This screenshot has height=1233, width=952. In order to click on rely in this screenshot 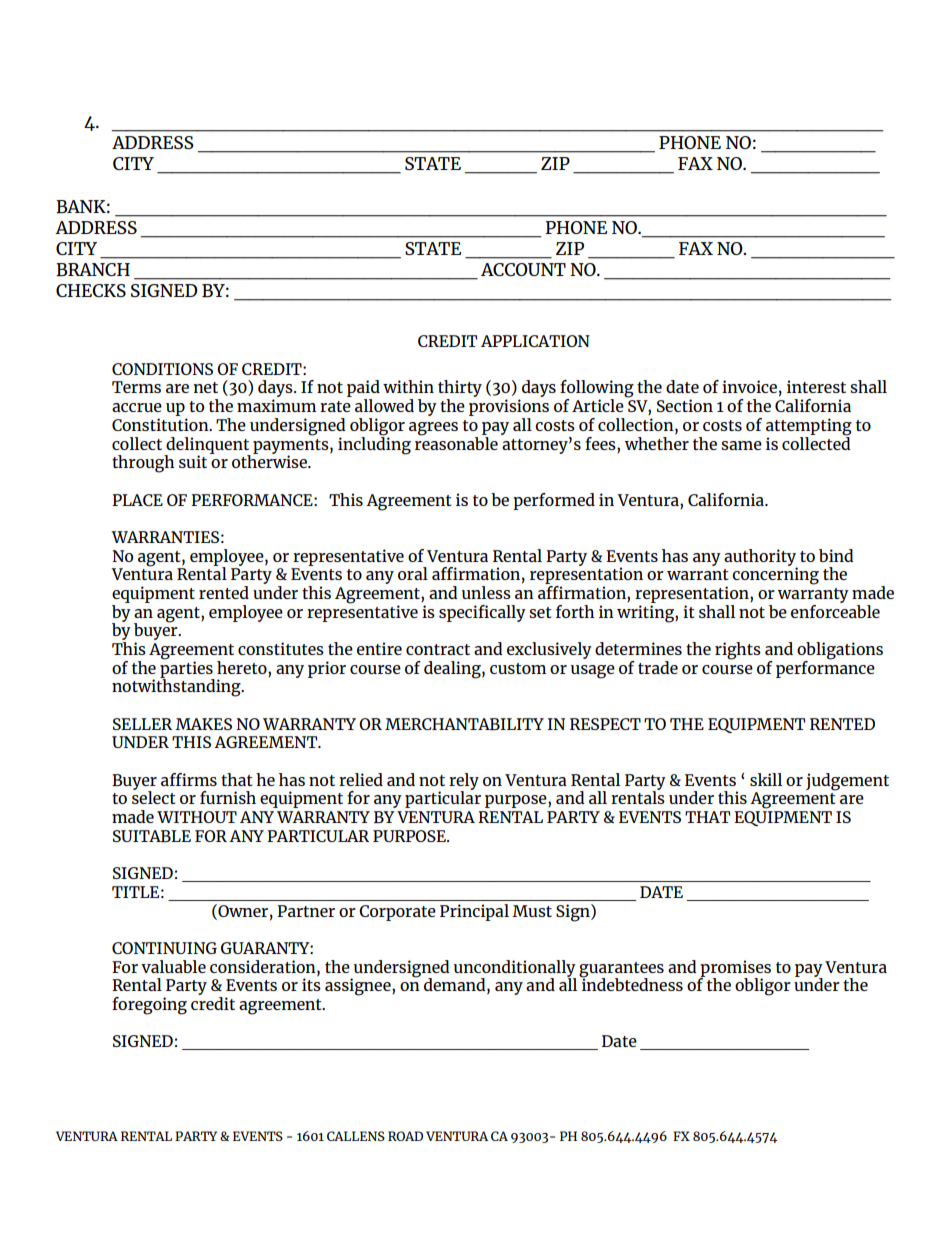, I will do `click(464, 782)`.
